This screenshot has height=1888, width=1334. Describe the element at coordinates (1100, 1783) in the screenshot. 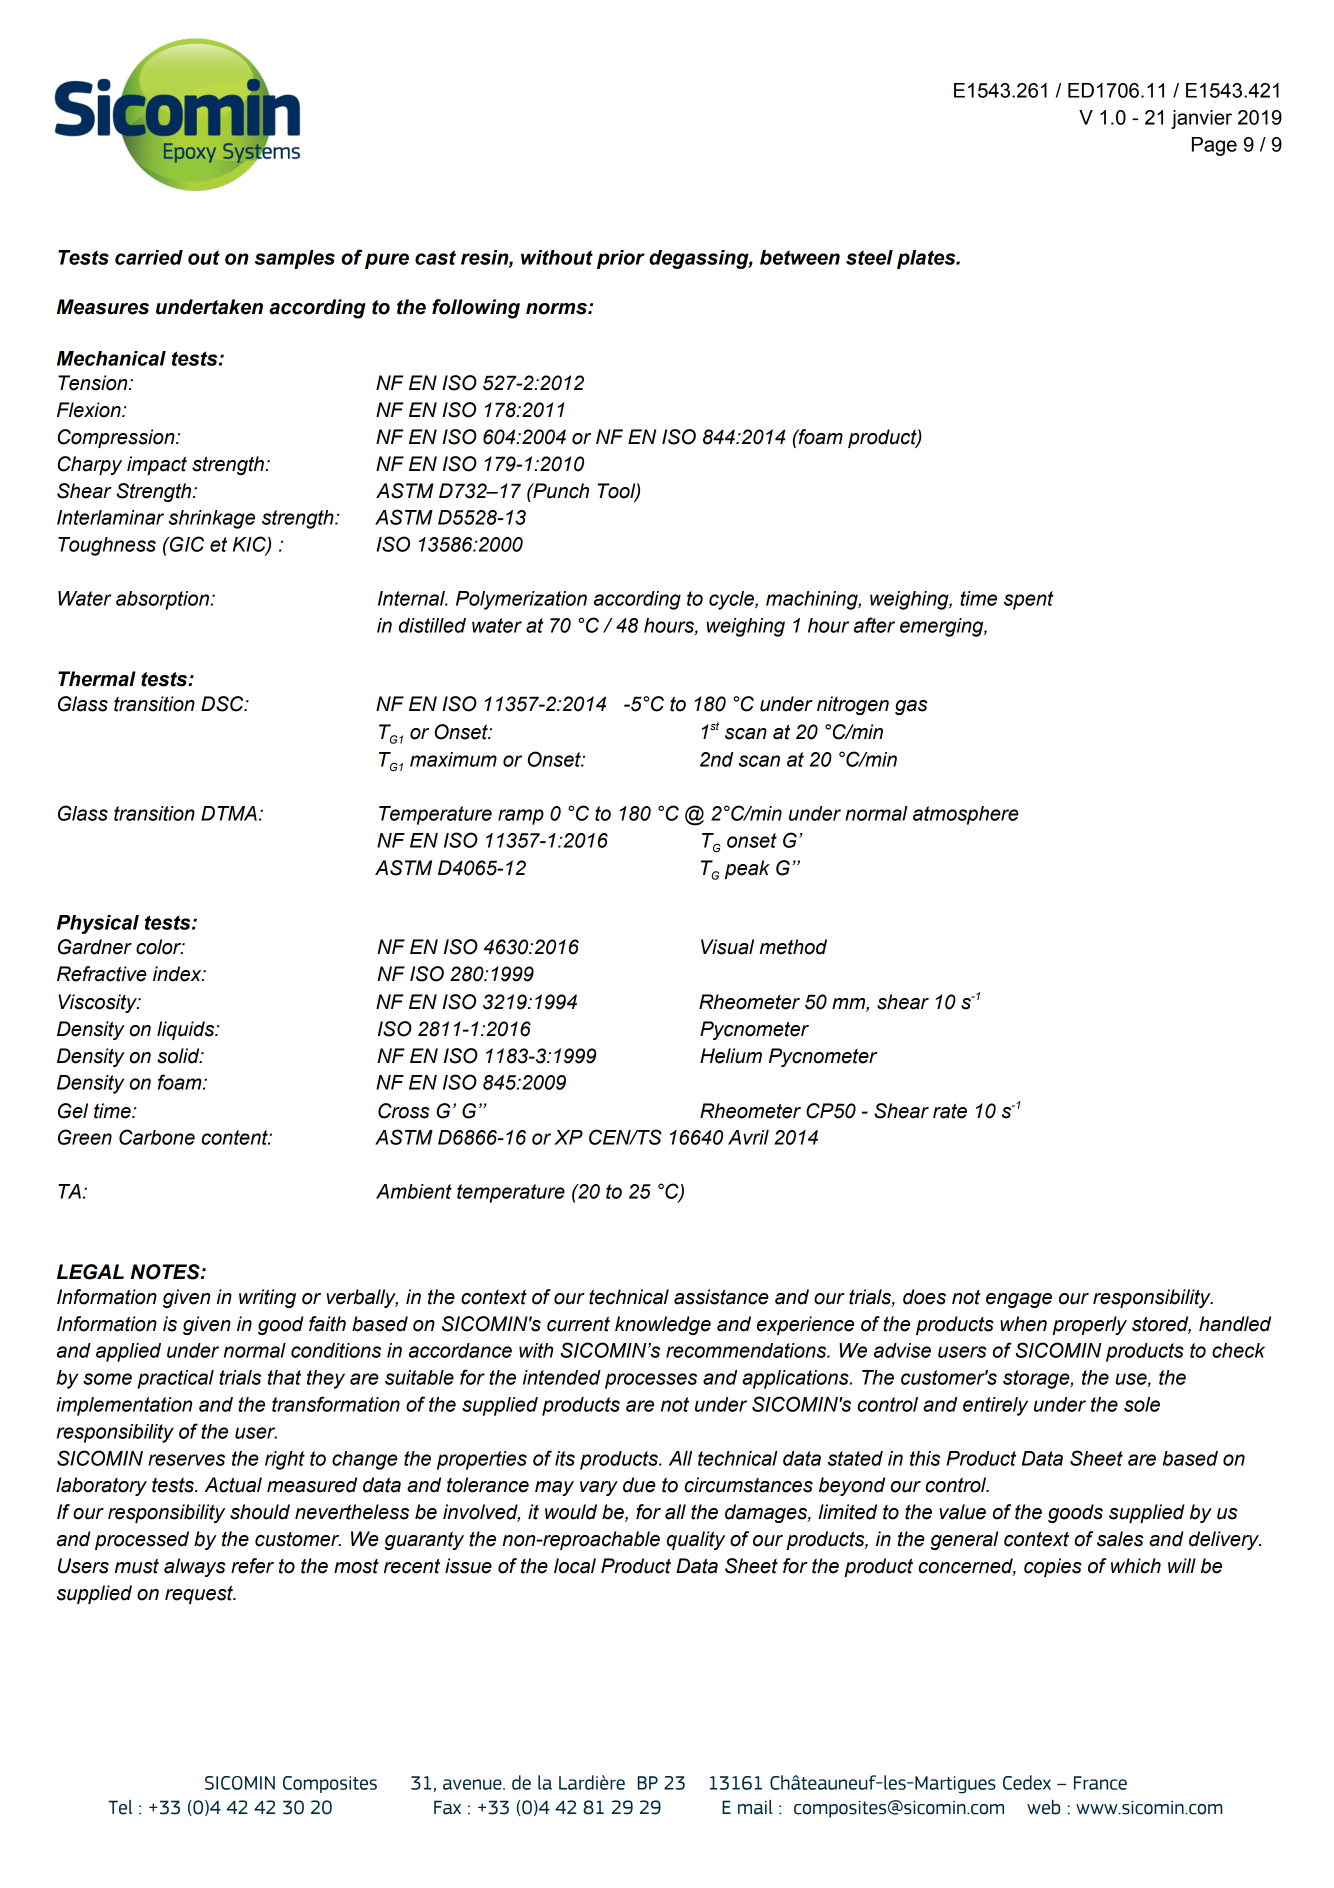

I see `France` at that location.
